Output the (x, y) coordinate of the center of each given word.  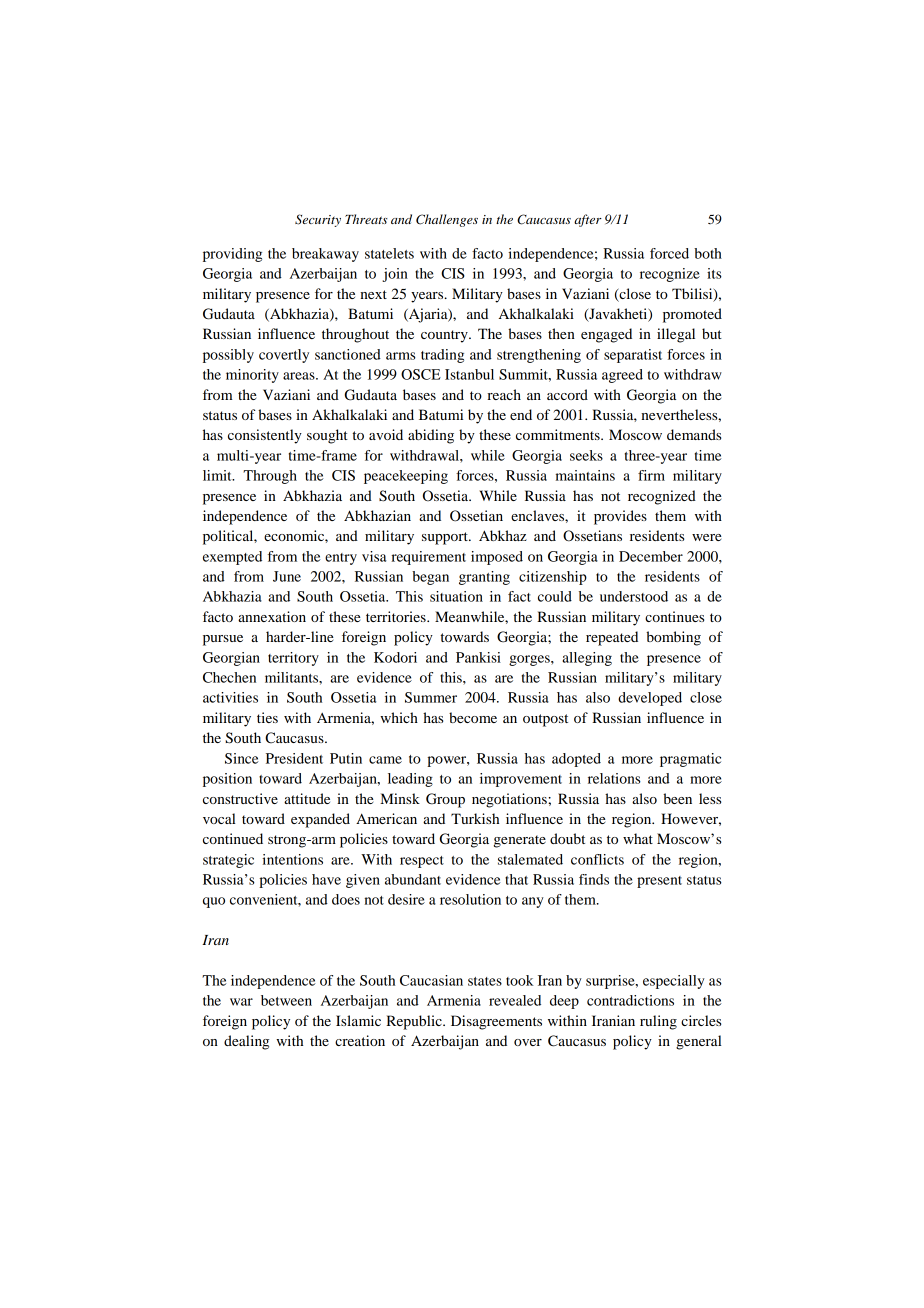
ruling (658, 1022)
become (473, 717)
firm (651, 475)
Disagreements (496, 1022)
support (446, 538)
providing (232, 255)
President (294, 758)
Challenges (447, 220)
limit (218, 475)
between (286, 1000)
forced (669, 253)
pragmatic (690, 760)
